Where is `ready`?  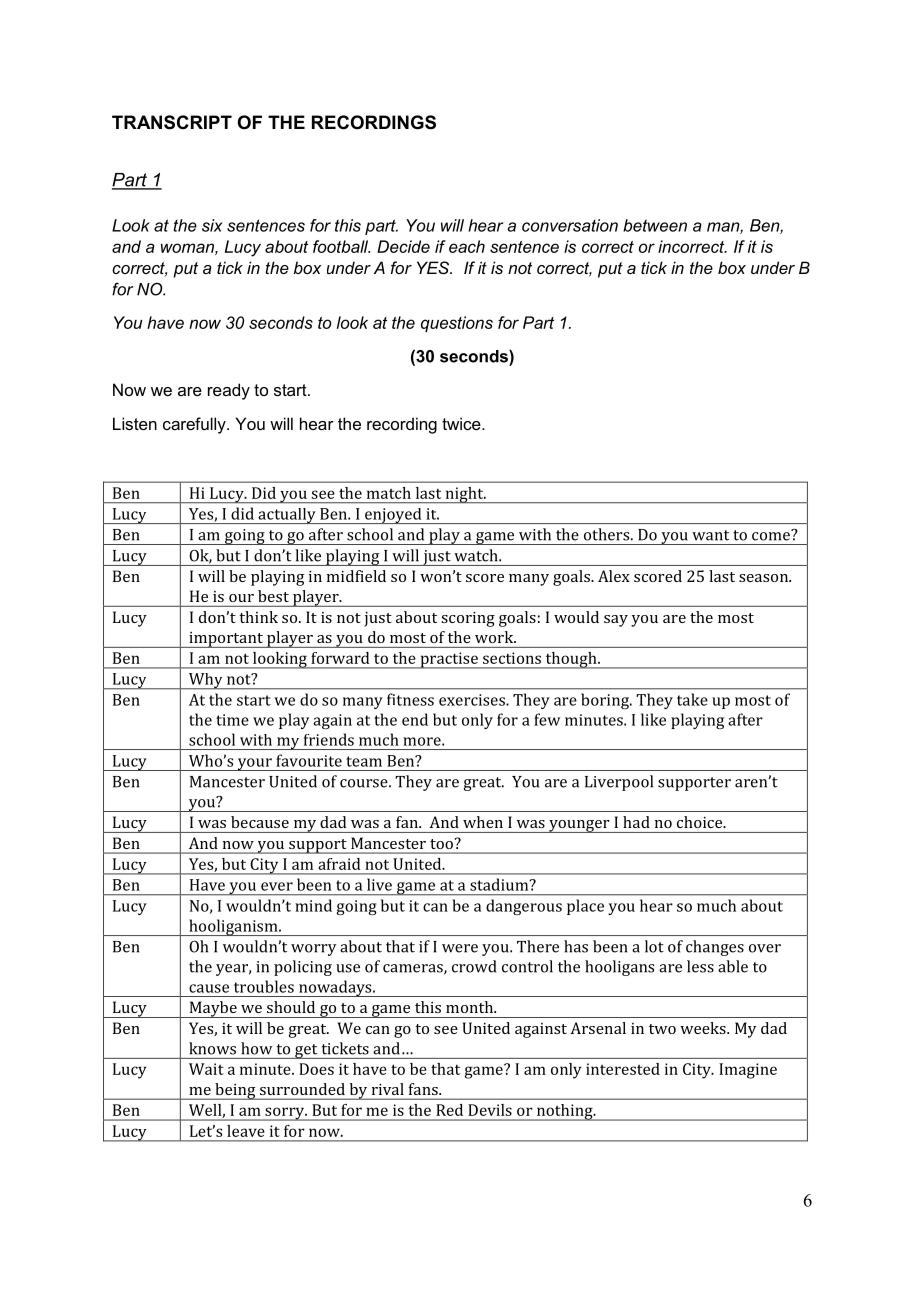
ready is located at coordinates (229, 391).
